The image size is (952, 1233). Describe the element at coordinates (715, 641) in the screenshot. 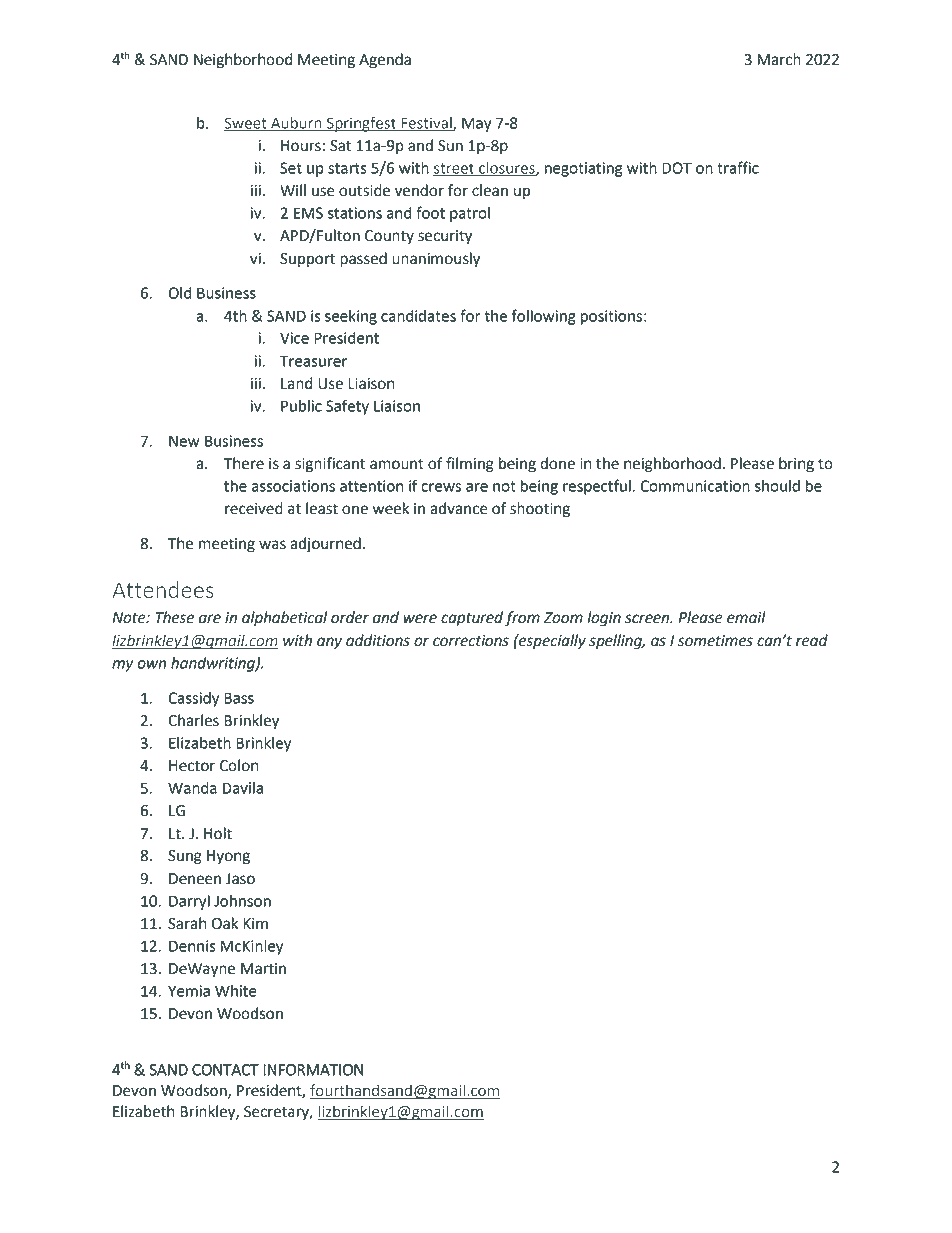

I see `sometimes` at that location.
